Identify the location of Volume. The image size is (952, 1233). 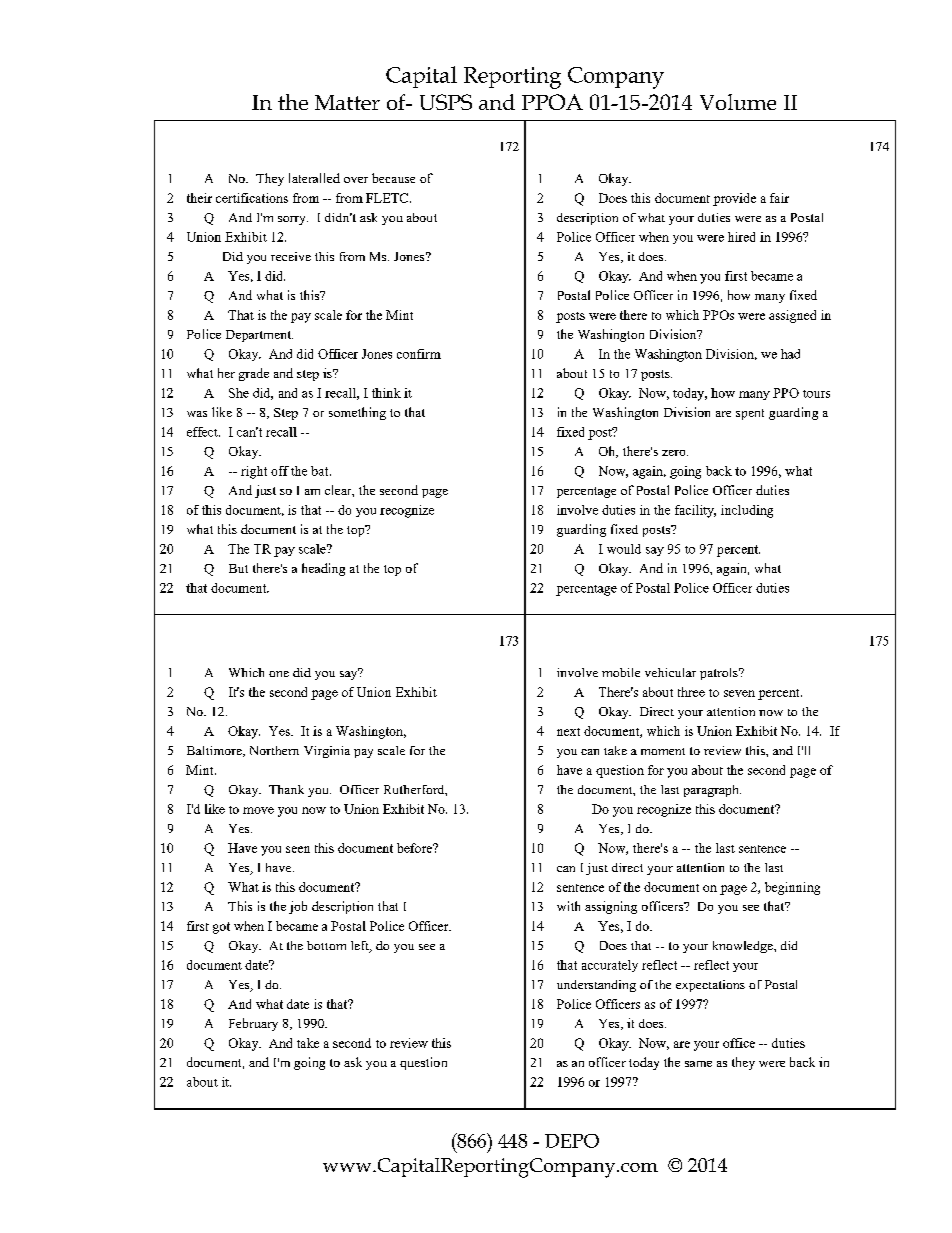
(738, 102).
